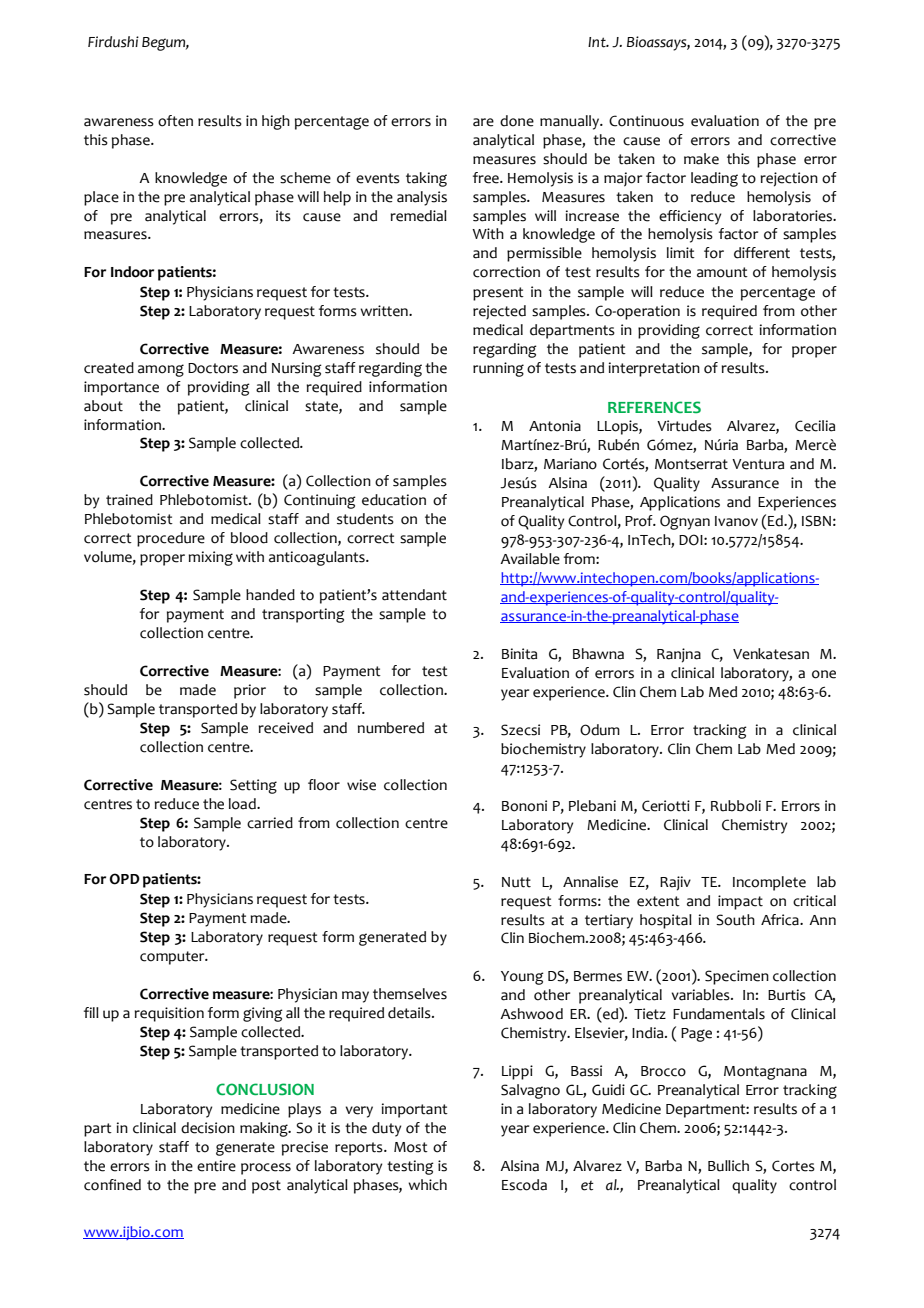  I want to click on taking, so click(426, 179).
